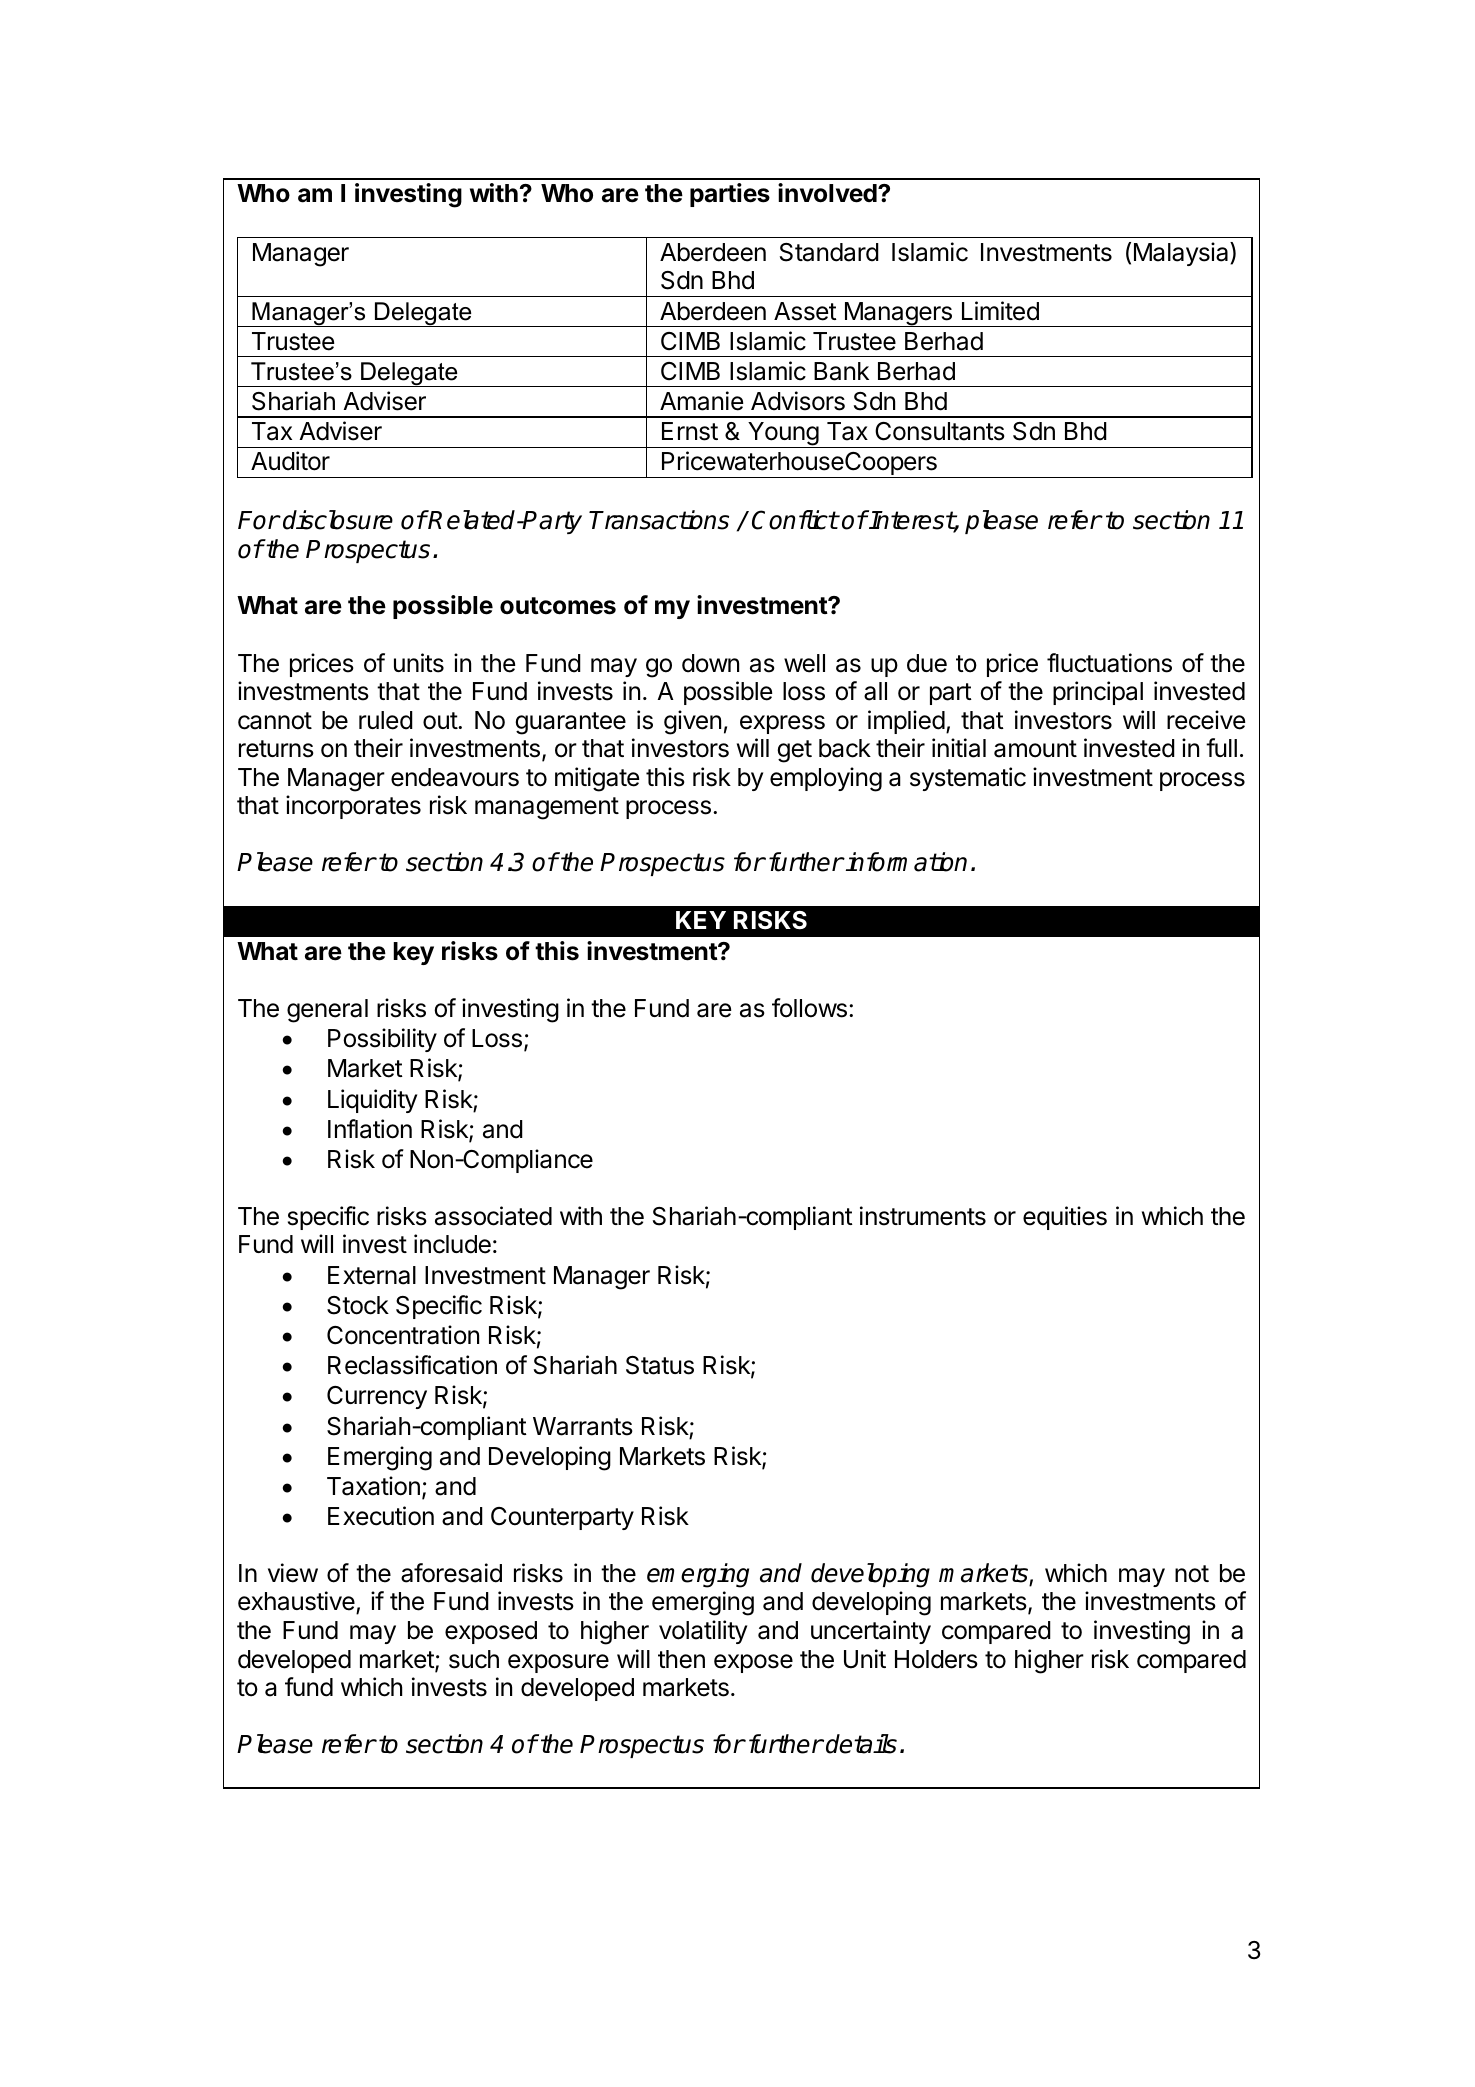 This screenshot has height=2087, width=1475. What do you see at coordinates (936, 1659) in the screenshot?
I see `Holders` at bounding box center [936, 1659].
